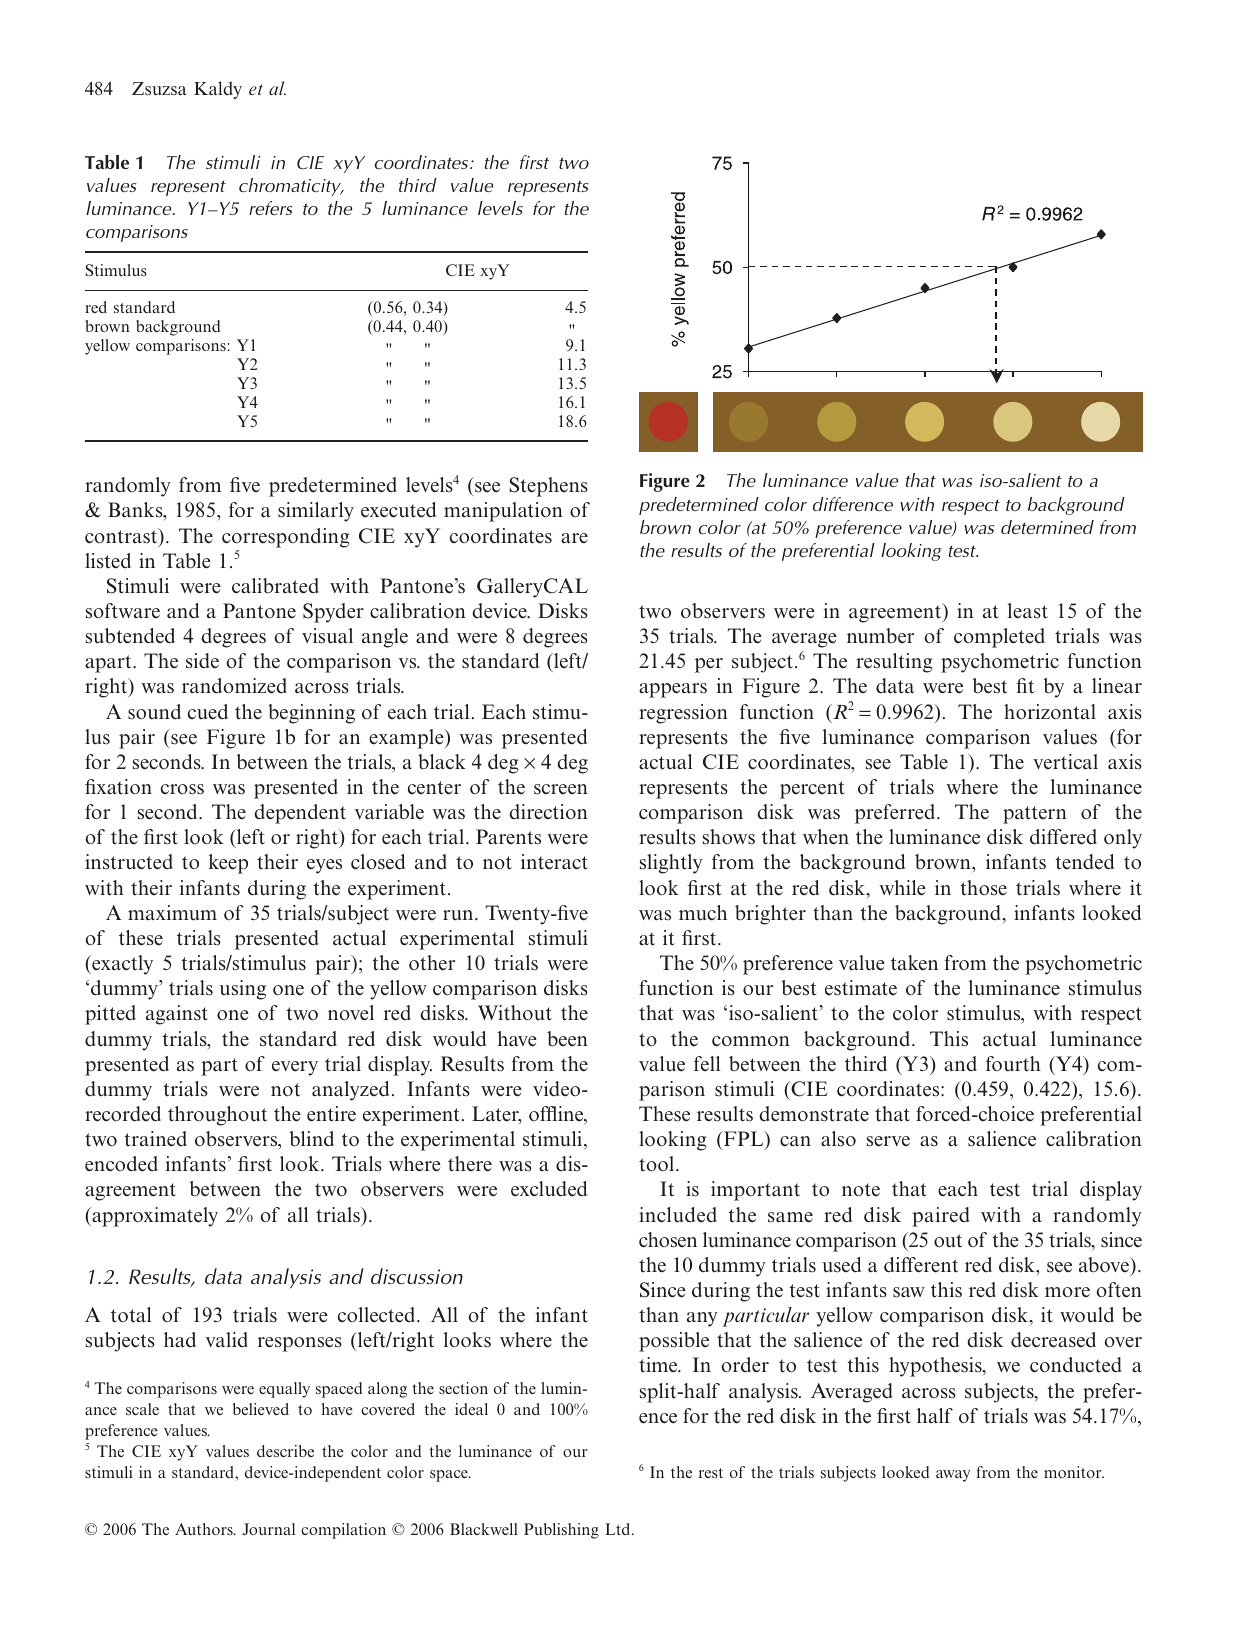  Describe the element at coordinates (999, 638) in the screenshot. I see `completed` at that location.
